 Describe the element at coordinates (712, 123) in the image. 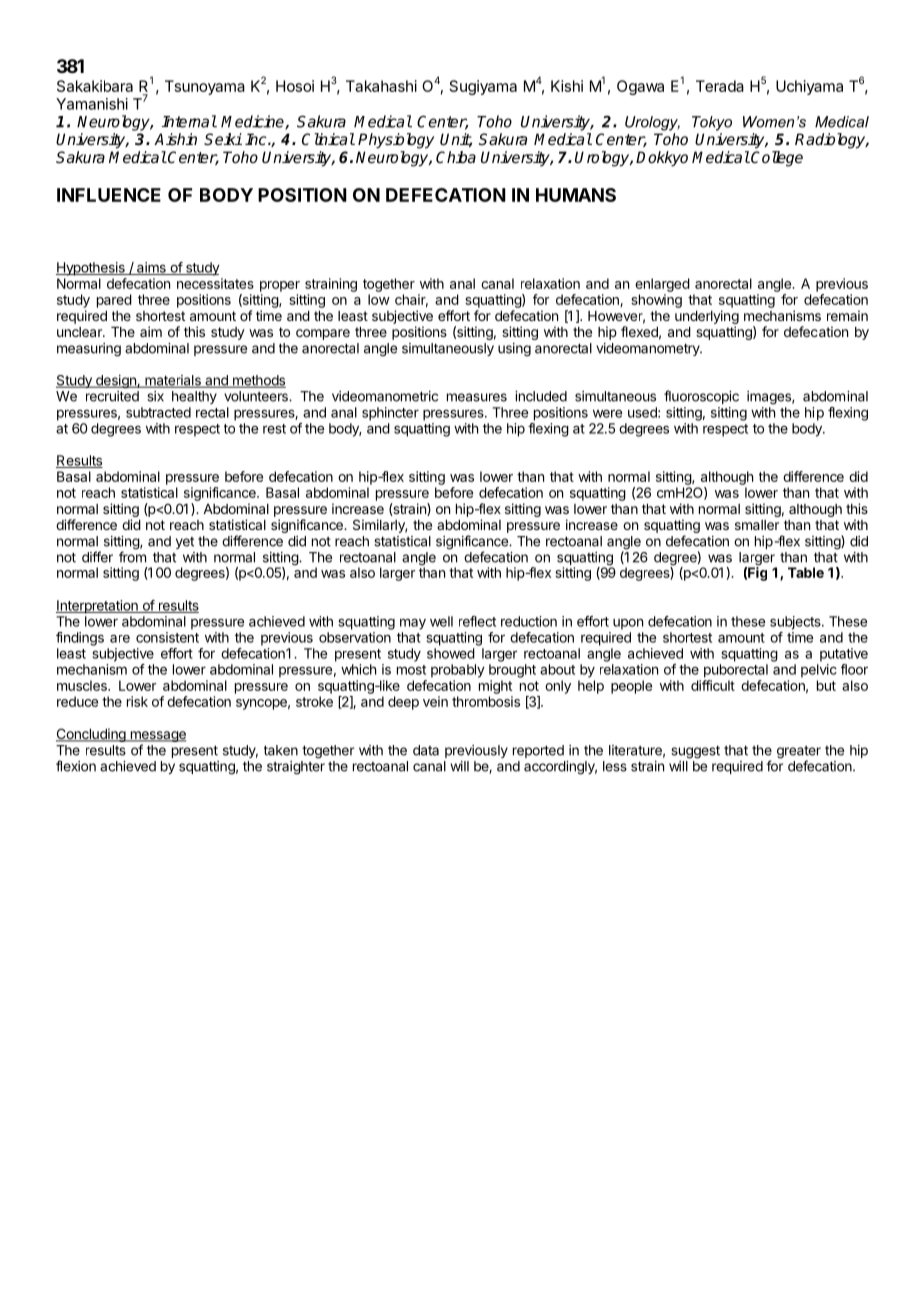

I see `Tokyo` at that location.
